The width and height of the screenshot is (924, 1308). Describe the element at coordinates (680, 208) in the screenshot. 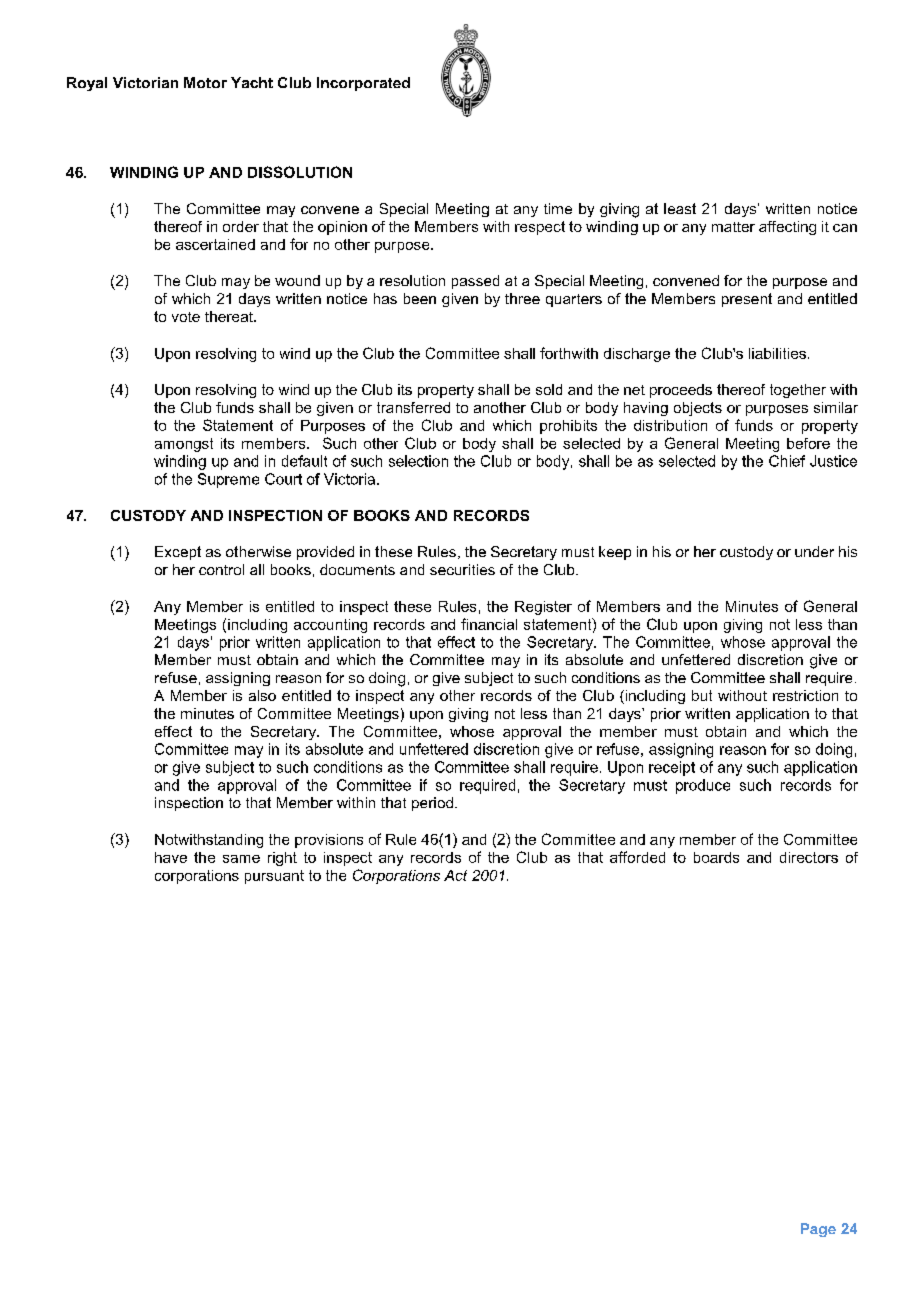

I see `least` at that location.
